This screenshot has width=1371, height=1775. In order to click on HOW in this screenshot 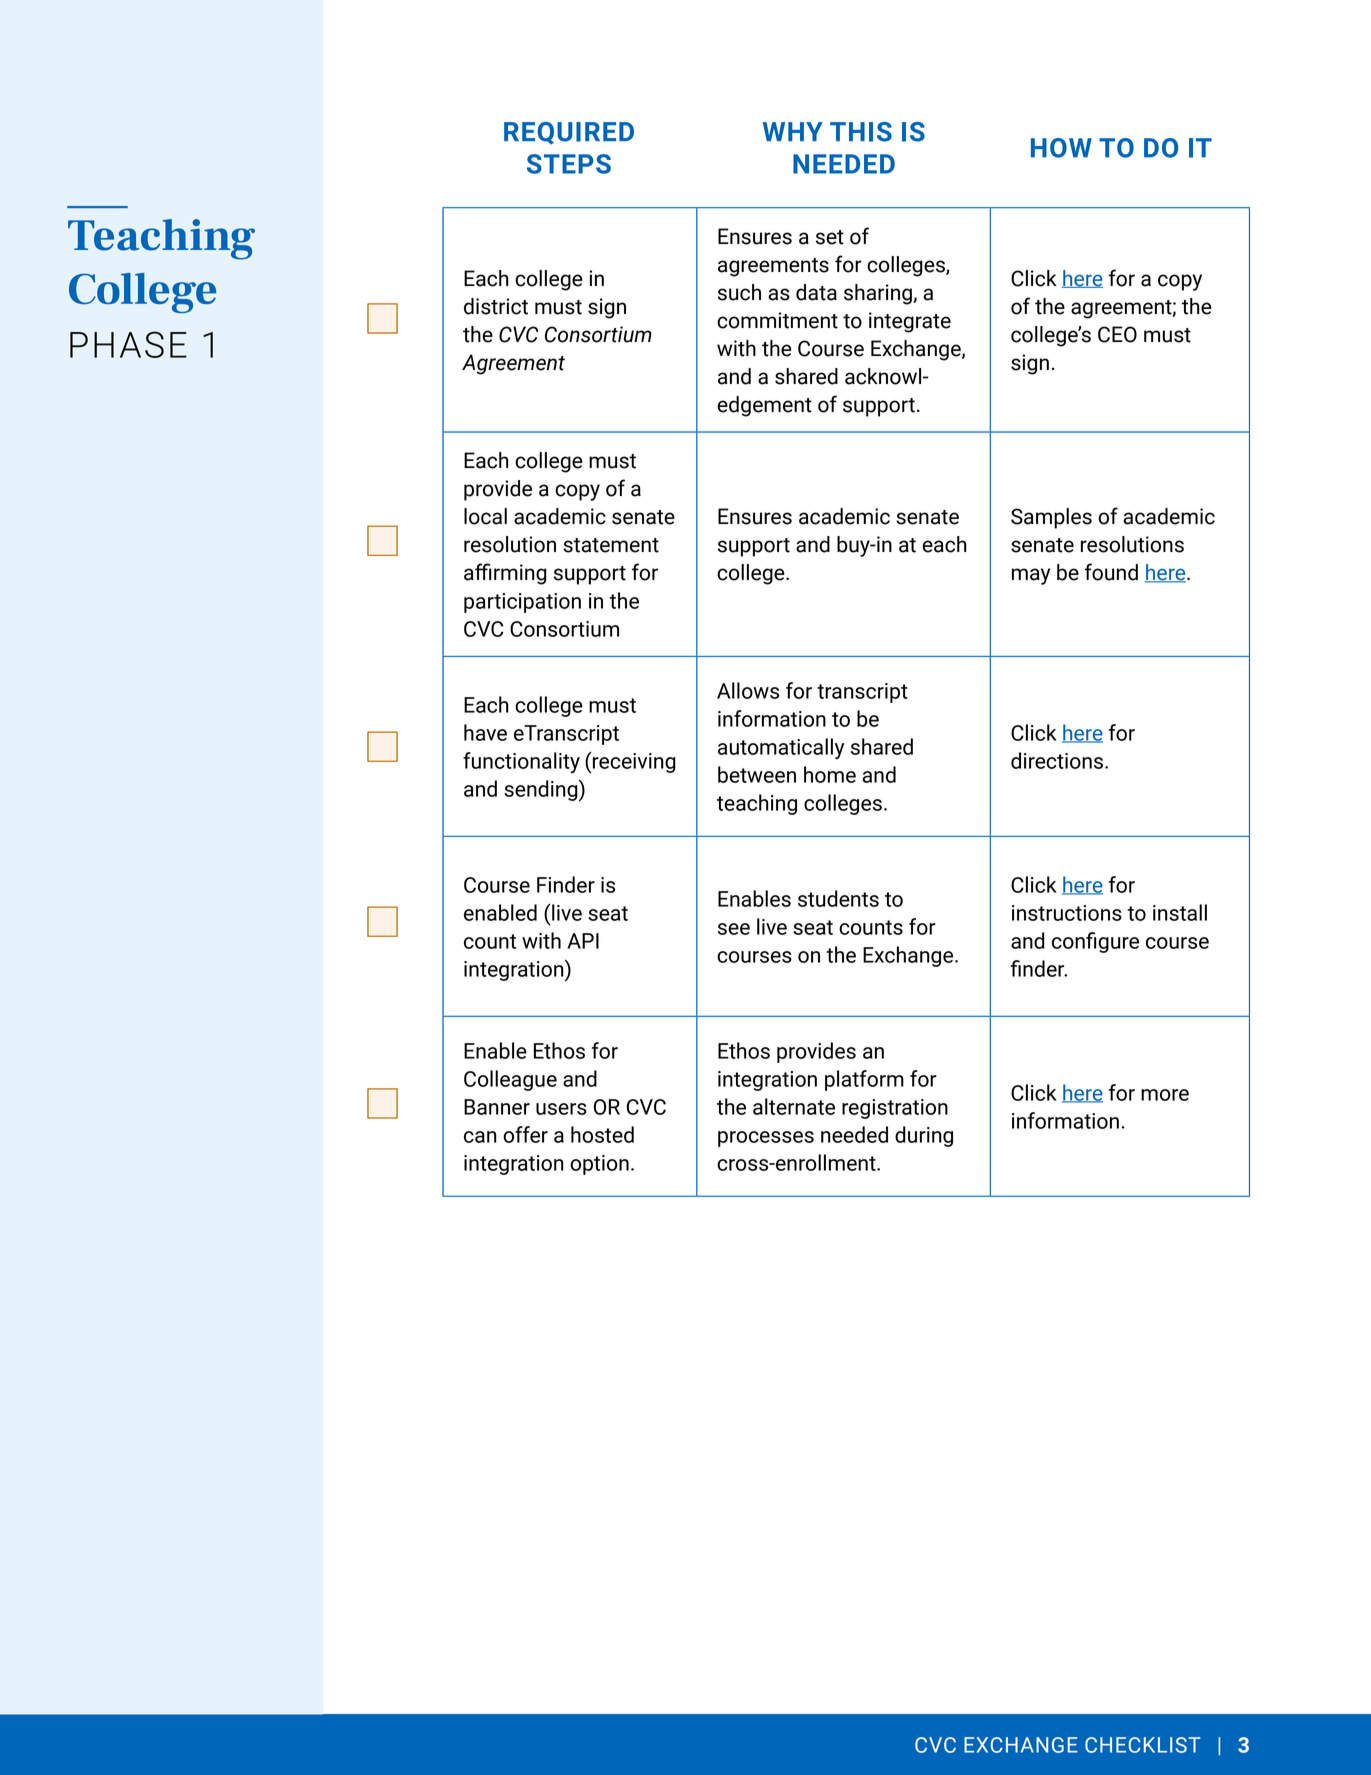, I will do `click(1061, 148)`.
